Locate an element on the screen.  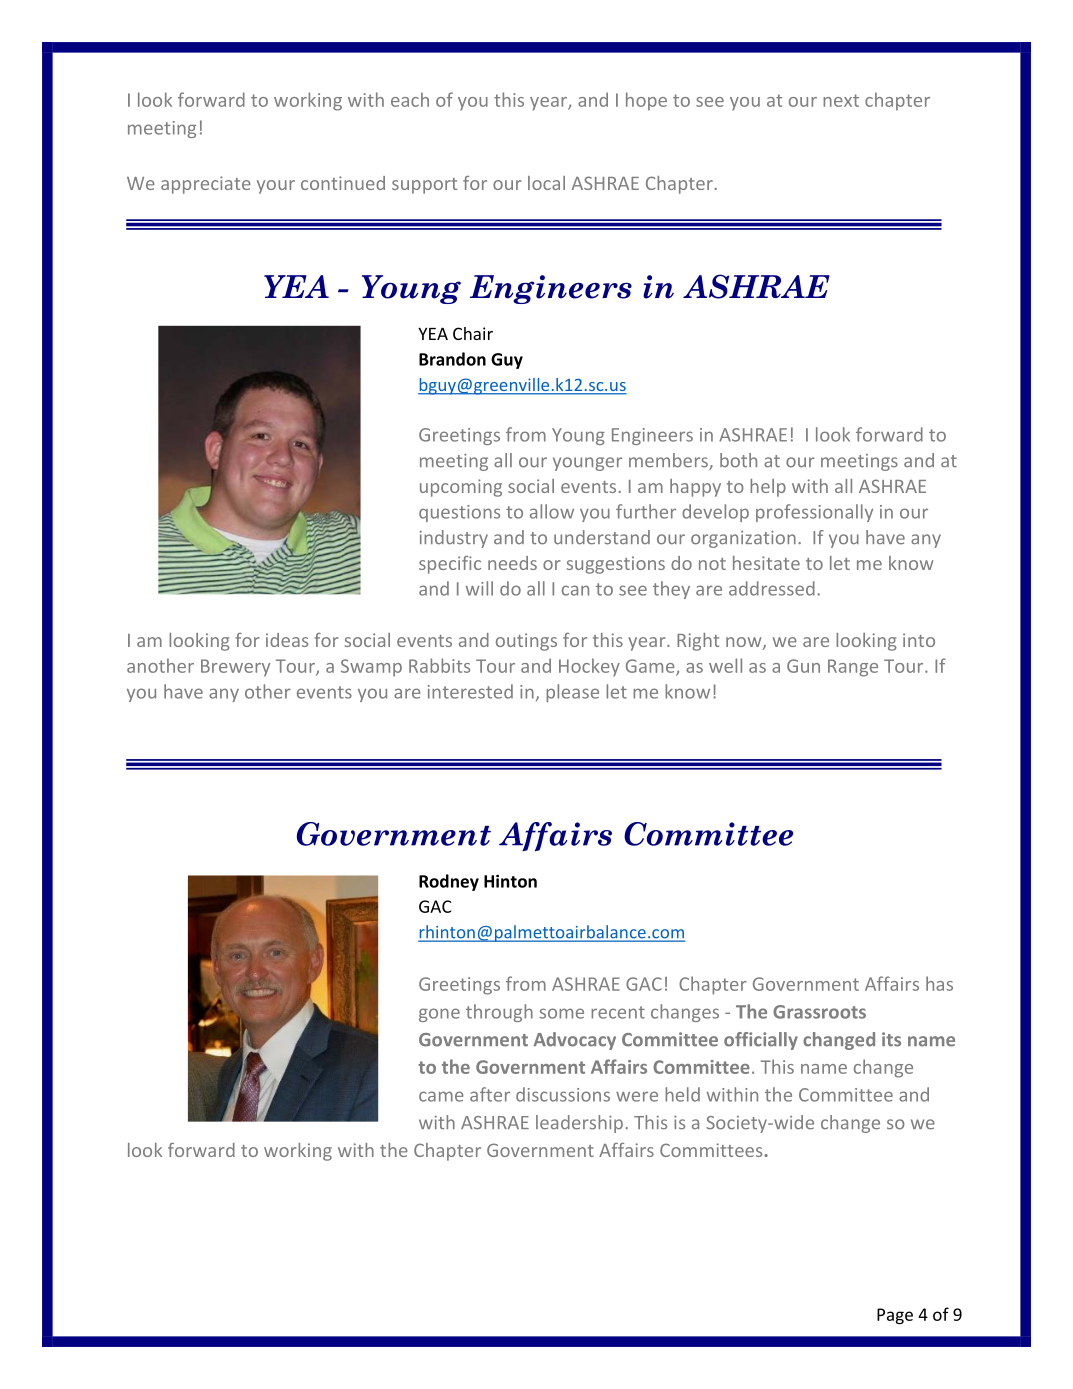
some is located at coordinates (562, 1013).
